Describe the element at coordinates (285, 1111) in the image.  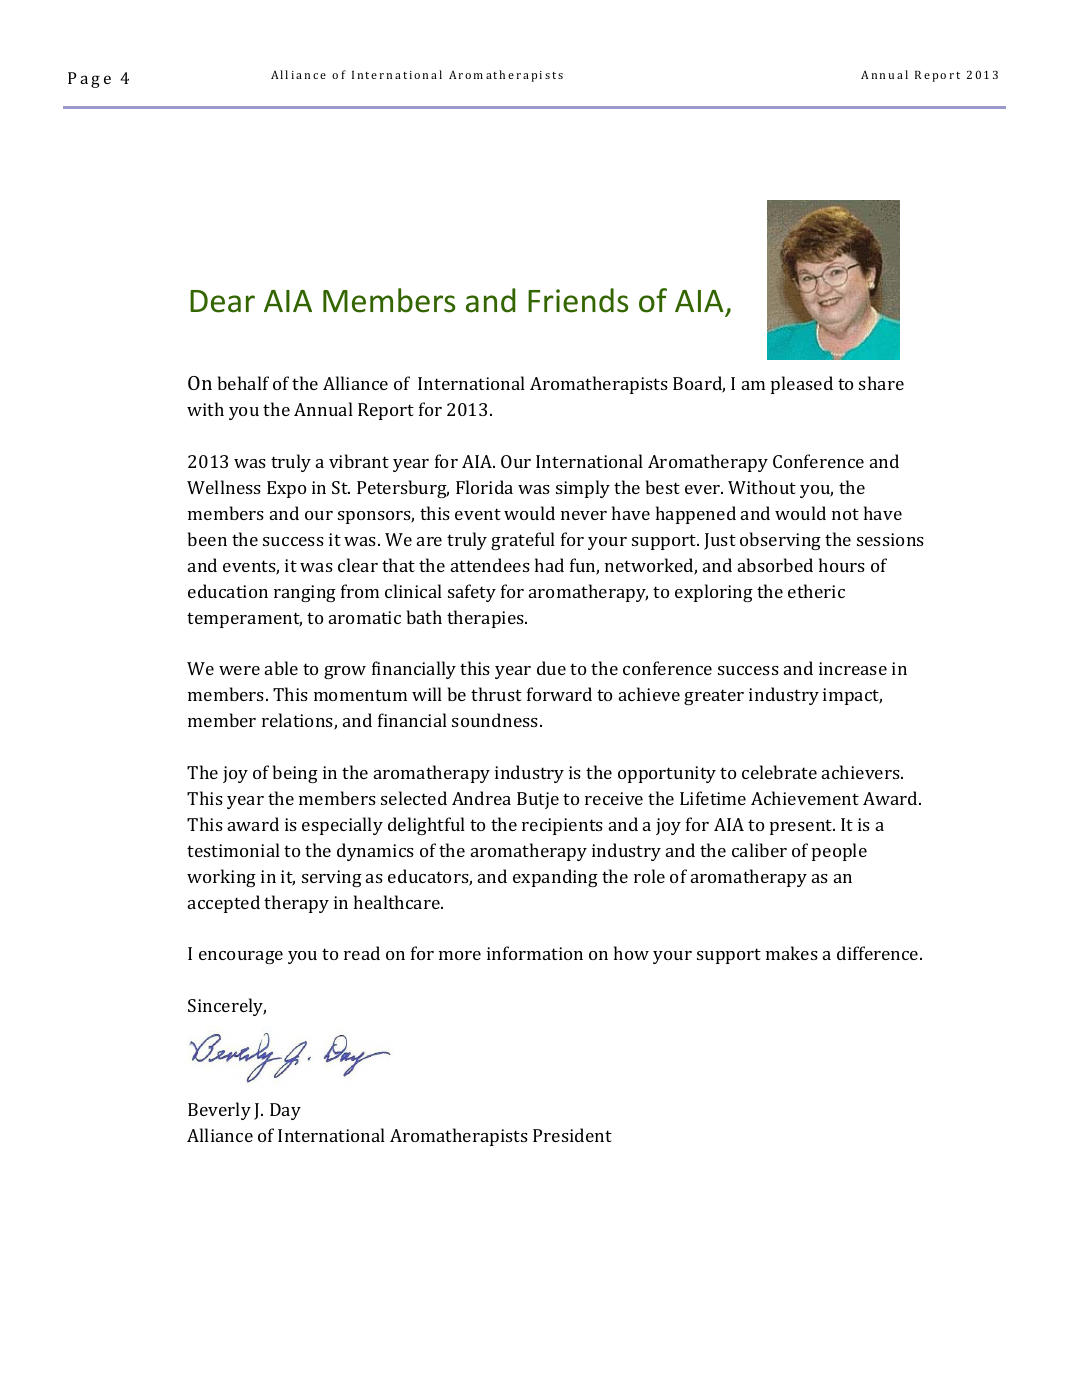
I see `Day` at that location.
